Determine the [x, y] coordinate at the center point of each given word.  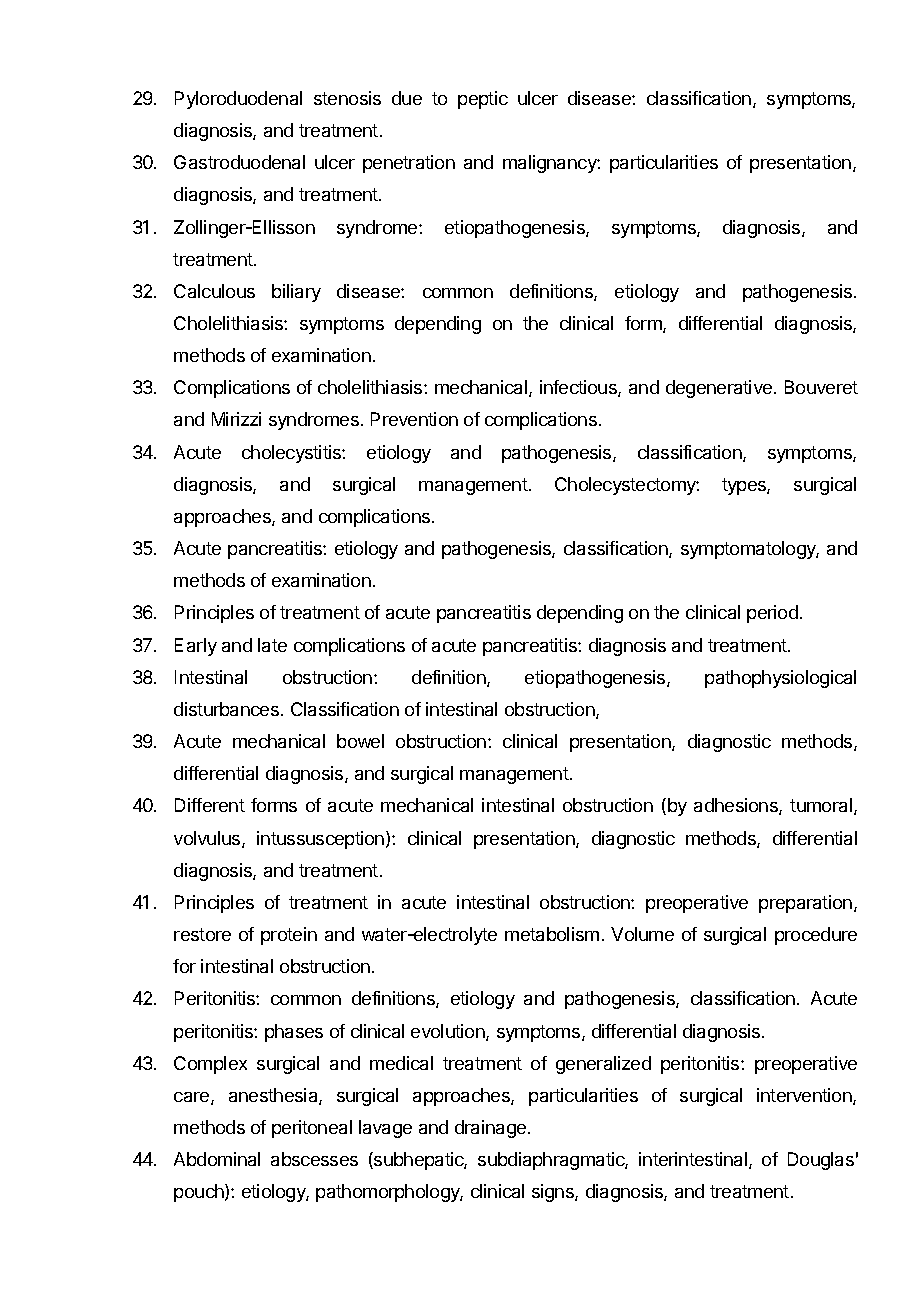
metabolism [552, 934]
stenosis [347, 98]
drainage [492, 1129]
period [772, 614]
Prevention [414, 419]
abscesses [314, 1159]
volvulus [208, 839]
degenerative [719, 389]
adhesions [737, 806]
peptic [483, 100]
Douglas [821, 1161]
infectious [579, 388]
